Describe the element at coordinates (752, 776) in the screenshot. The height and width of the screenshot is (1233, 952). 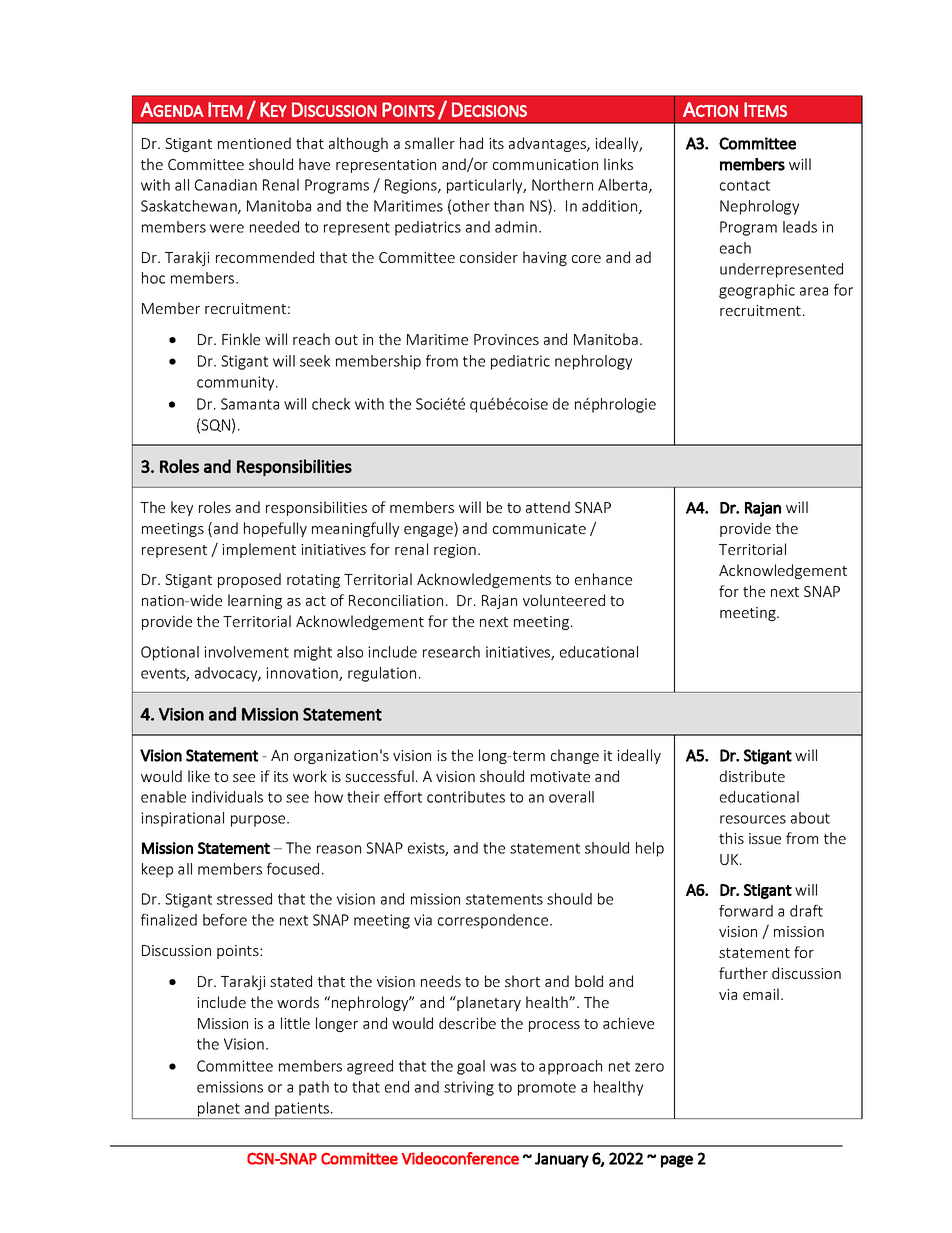
I see `distribute` at that location.
